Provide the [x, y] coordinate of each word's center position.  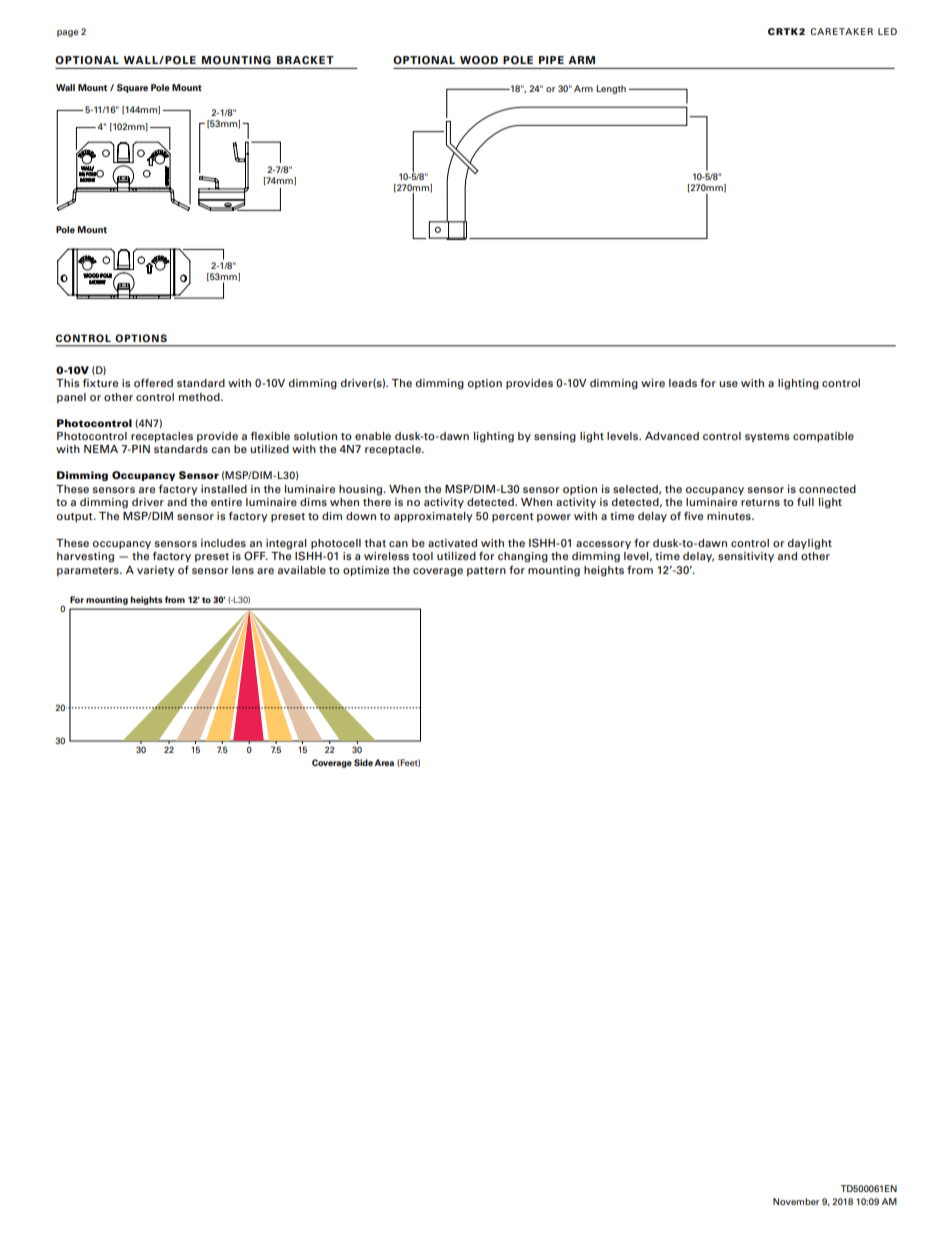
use [728, 384]
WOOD [479, 60]
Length [611, 89]
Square [132, 88]
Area [384, 762]
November [796, 1201]
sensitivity [746, 557]
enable [373, 436]
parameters [89, 571]
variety [155, 571]
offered [153, 382]
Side [363, 762]
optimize [366, 571]
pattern [486, 571]
